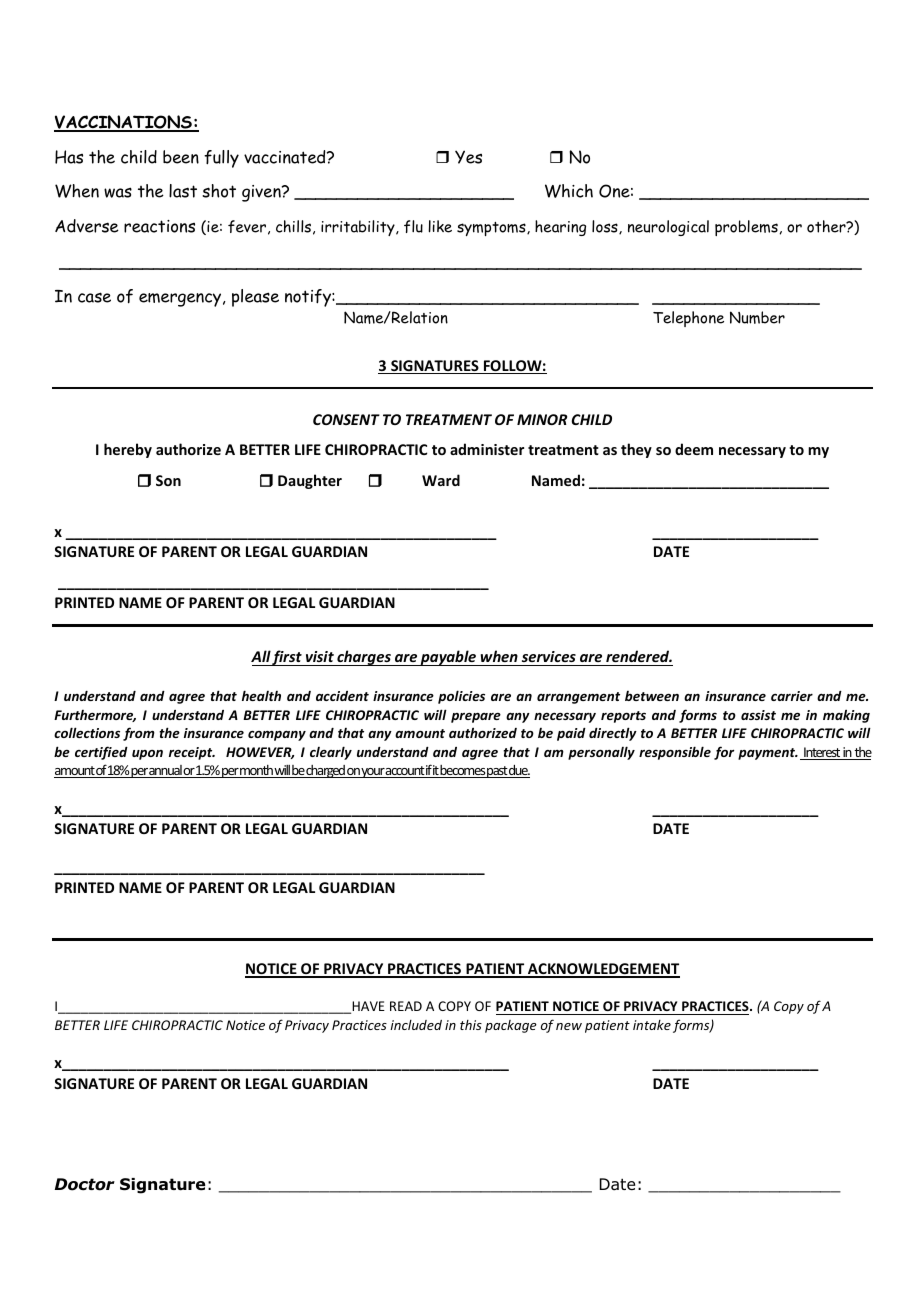  What do you see at coordinates (487, 449) in the page?
I see `administer` at bounding box center [487, 449].
